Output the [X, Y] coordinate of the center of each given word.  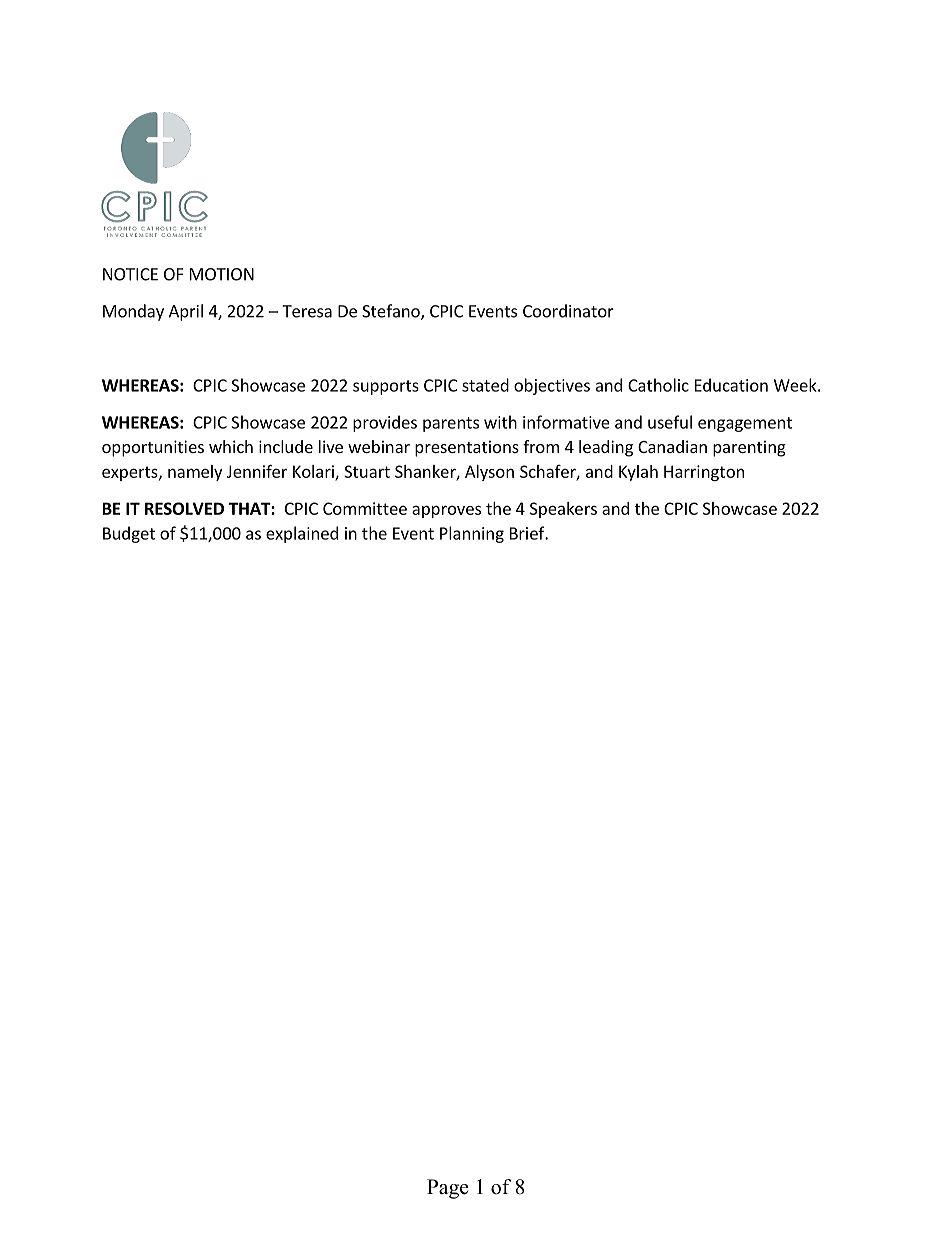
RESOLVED [184, 508]
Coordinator [568, 311]
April [186, 312]
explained [302, 534]
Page [448, 1189]
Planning [472, 534]
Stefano [392, 312]
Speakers [563, 510]
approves [446, 511]
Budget [129, 534]
